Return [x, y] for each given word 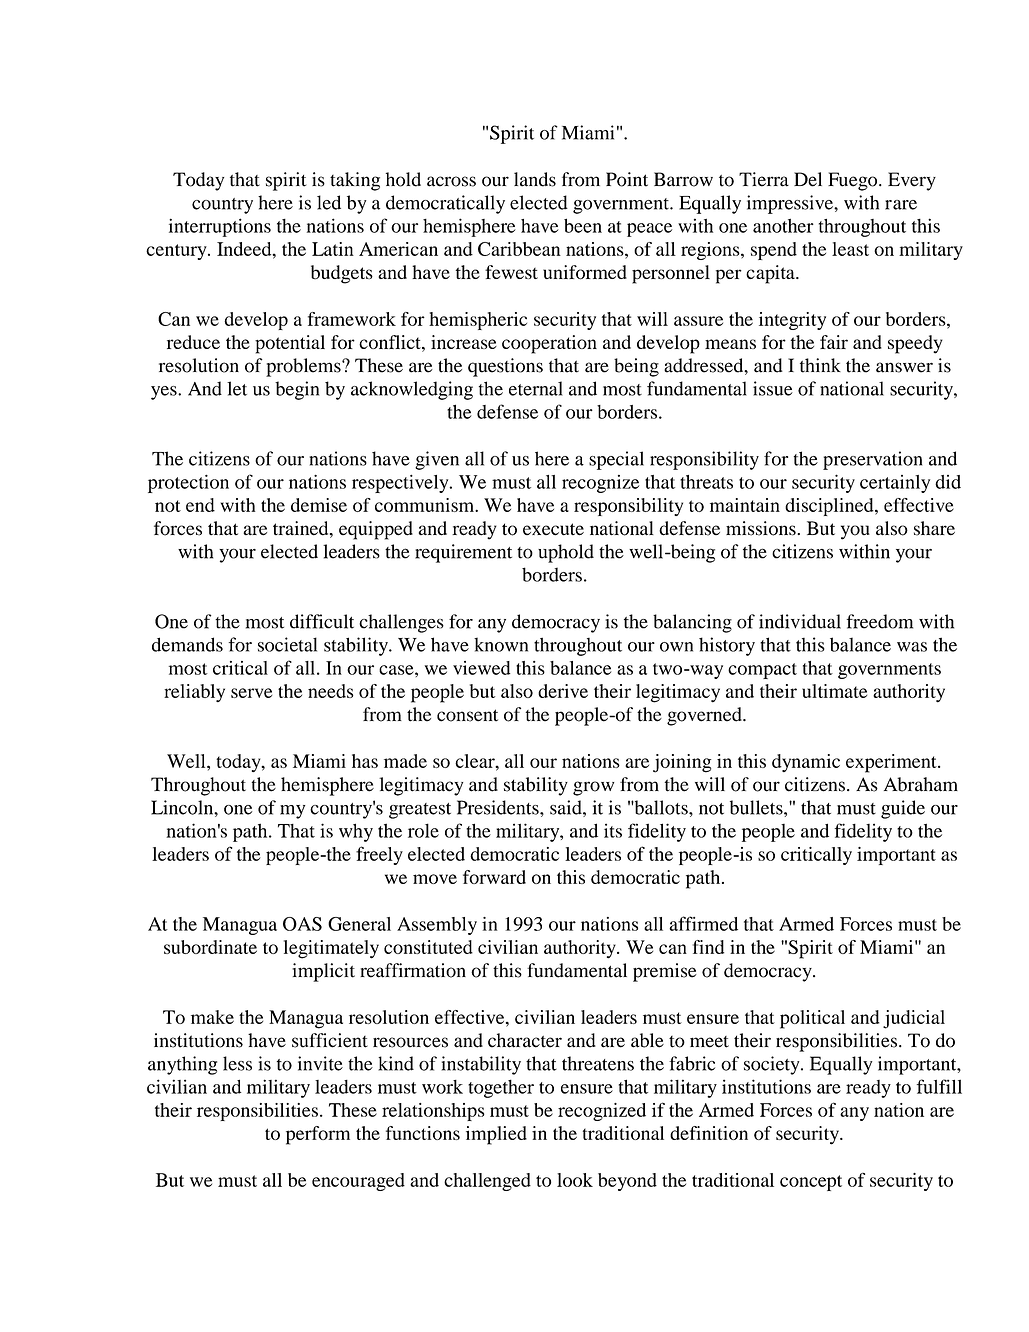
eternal [536, 388]
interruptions [220, 227]
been [583, 225]
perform [318, 1135]
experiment [892, 763]
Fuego [854, 181]
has [365, 761]
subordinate [210, 947]
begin [297, 390]
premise [665, 972]
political [812, 1019]
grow [593, 788]
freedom [880, 621]
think [820, 365]
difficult [322, 621]
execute [553, 529]
